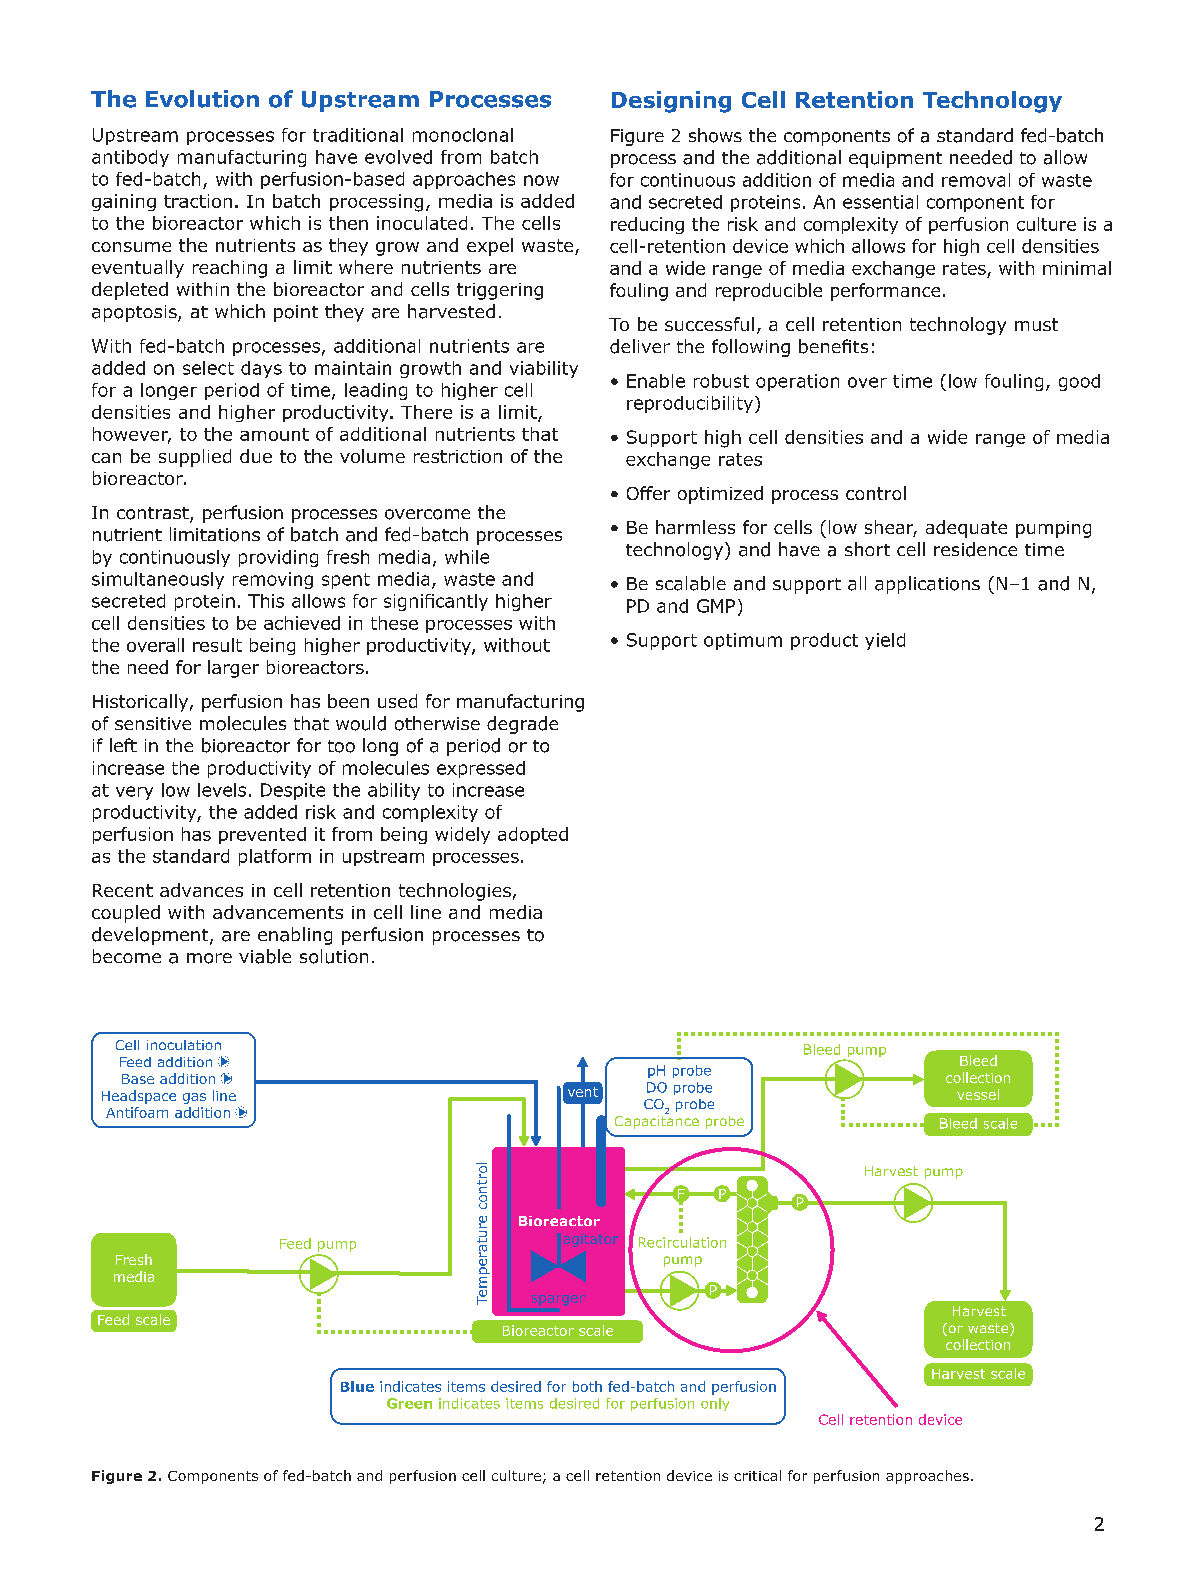  I want to click on residence, so click(975, 549).
